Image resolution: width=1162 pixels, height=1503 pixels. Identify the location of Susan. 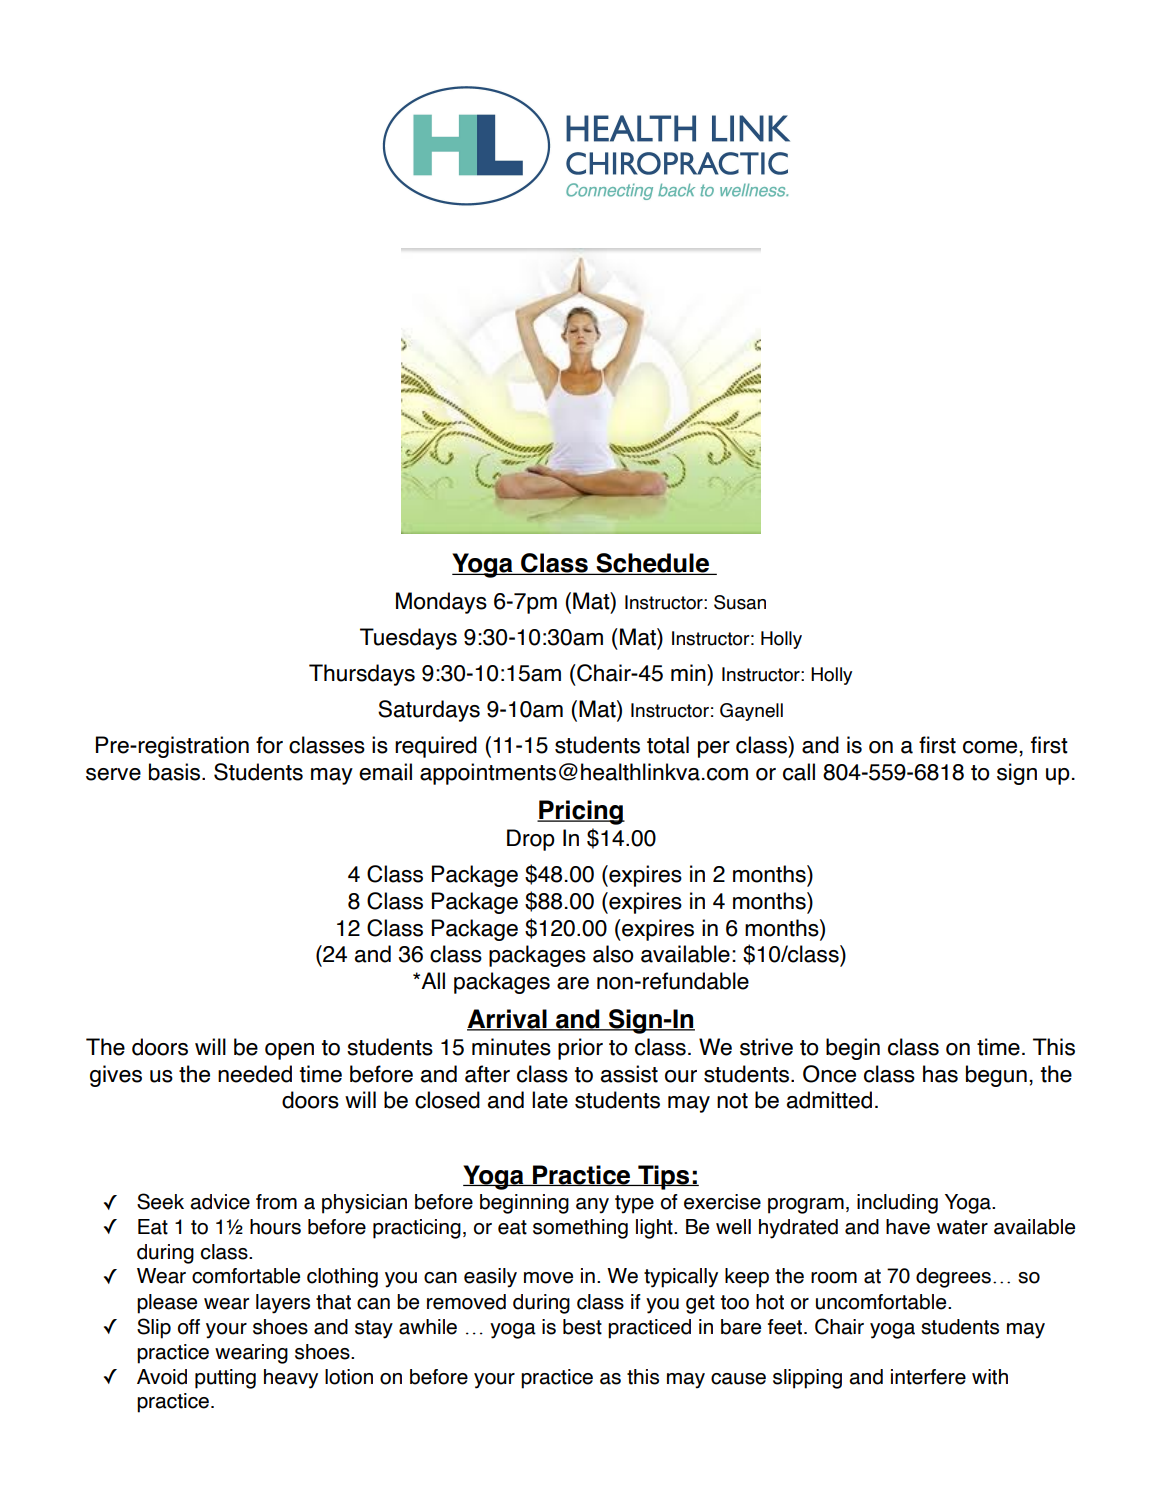
(740, 602).
